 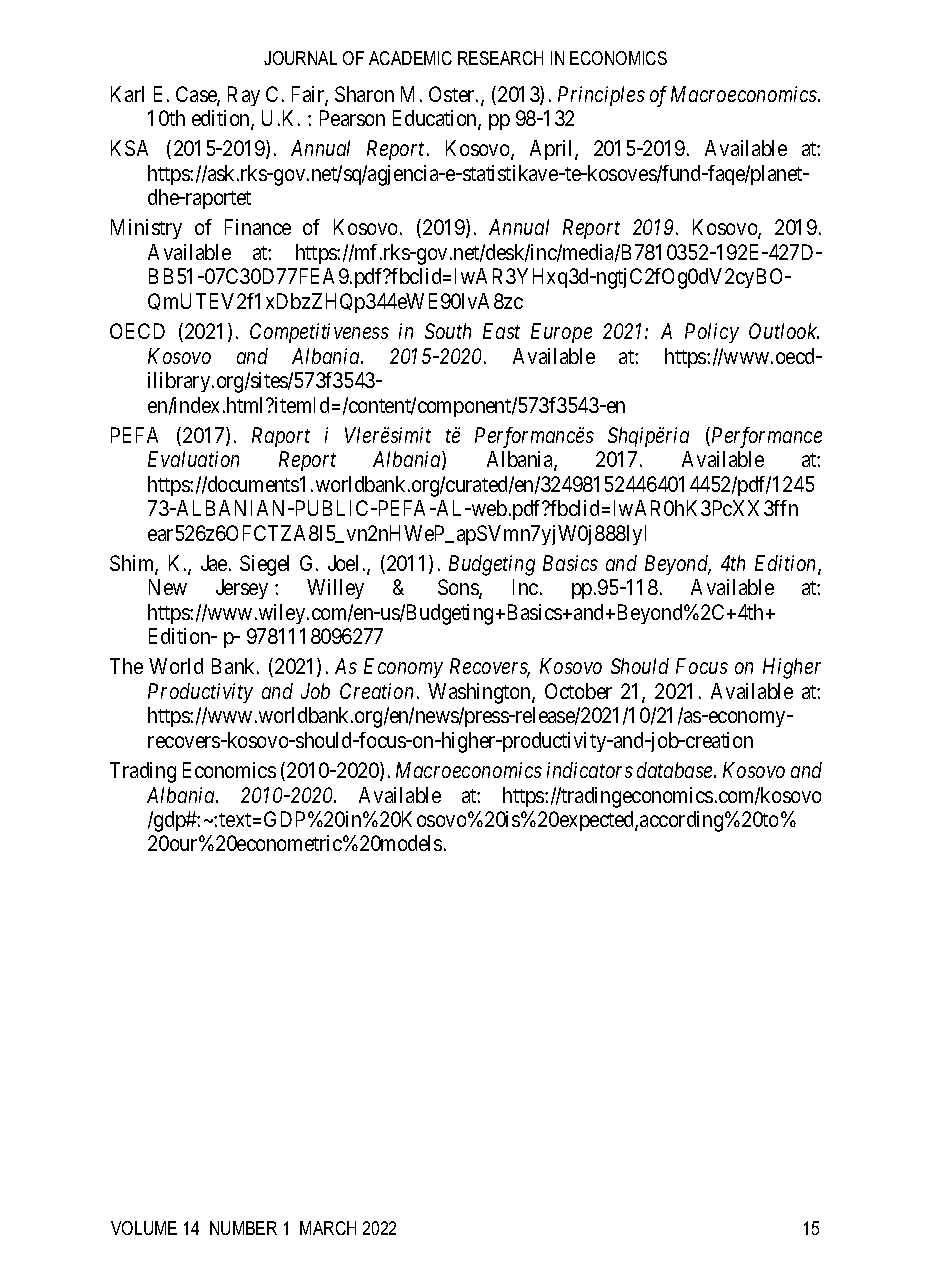 I want to click on NUMBER, so click(x=243, y=1228).
